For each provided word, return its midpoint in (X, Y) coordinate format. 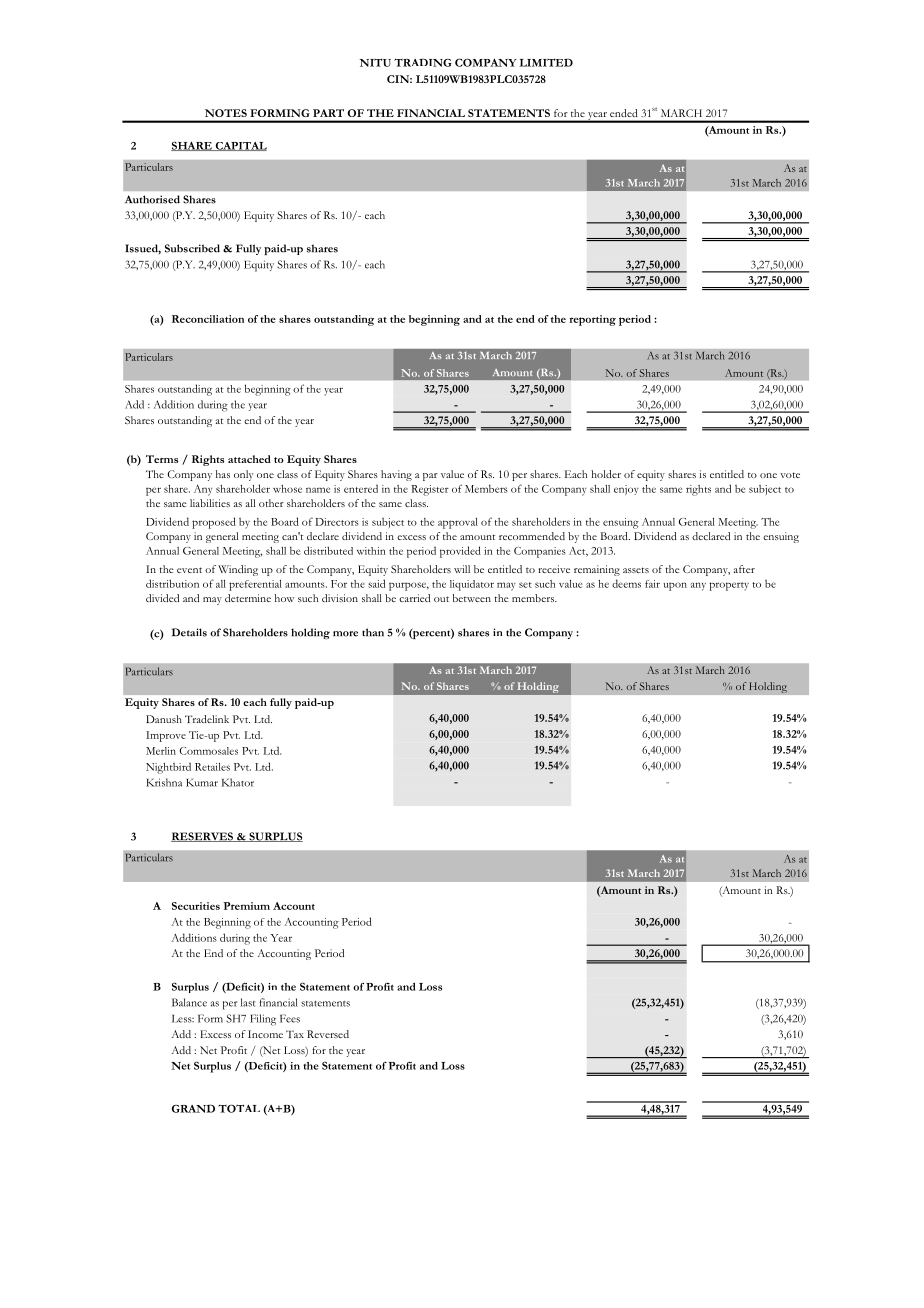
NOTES (226, 113)
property (729, 586)
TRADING (423, 62)
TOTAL (239, 1108)
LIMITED (546, 62)
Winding (238, 570)
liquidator (472, 585)
